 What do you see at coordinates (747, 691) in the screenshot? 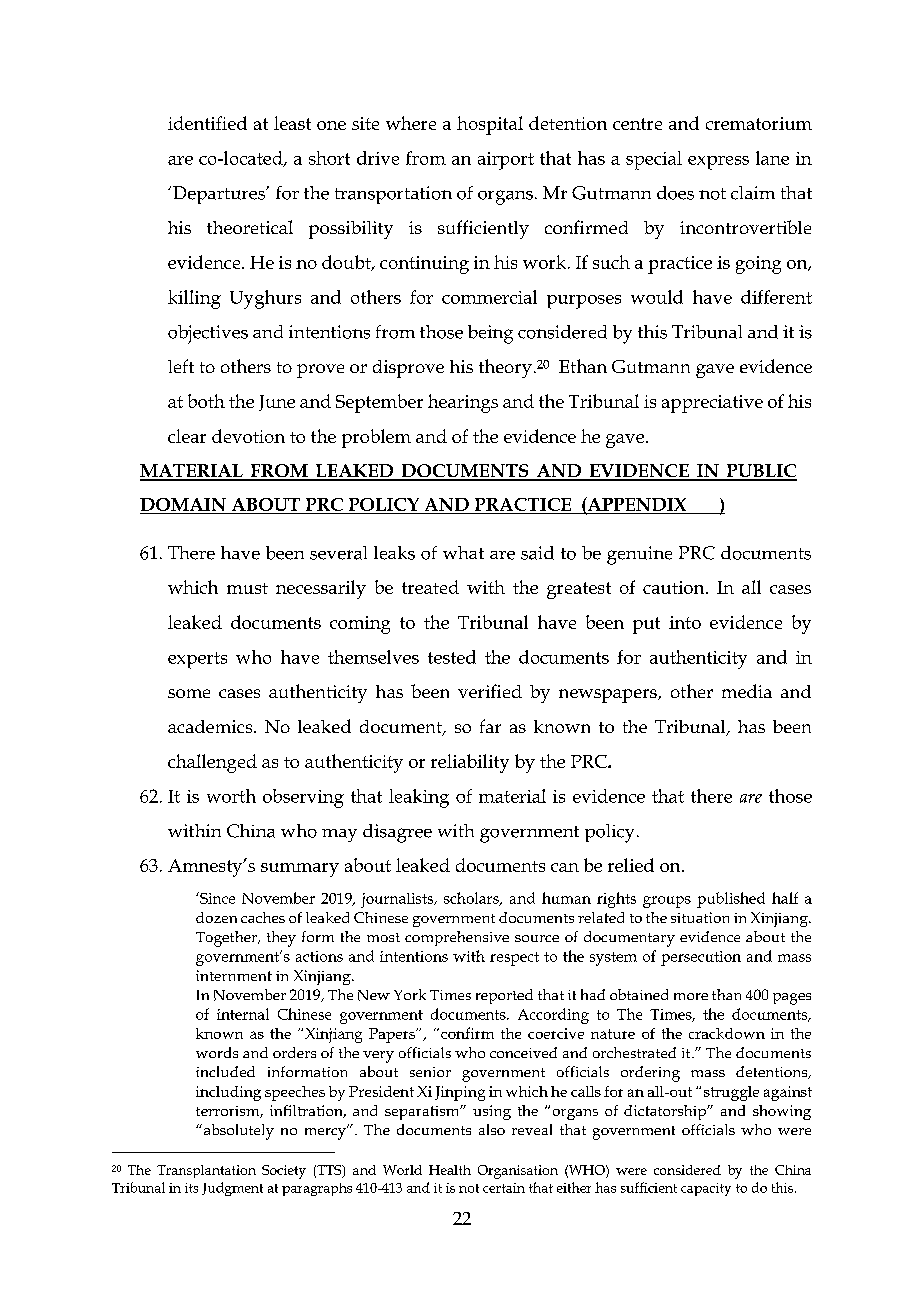
I see `media` at bounding box center [747, 691].
